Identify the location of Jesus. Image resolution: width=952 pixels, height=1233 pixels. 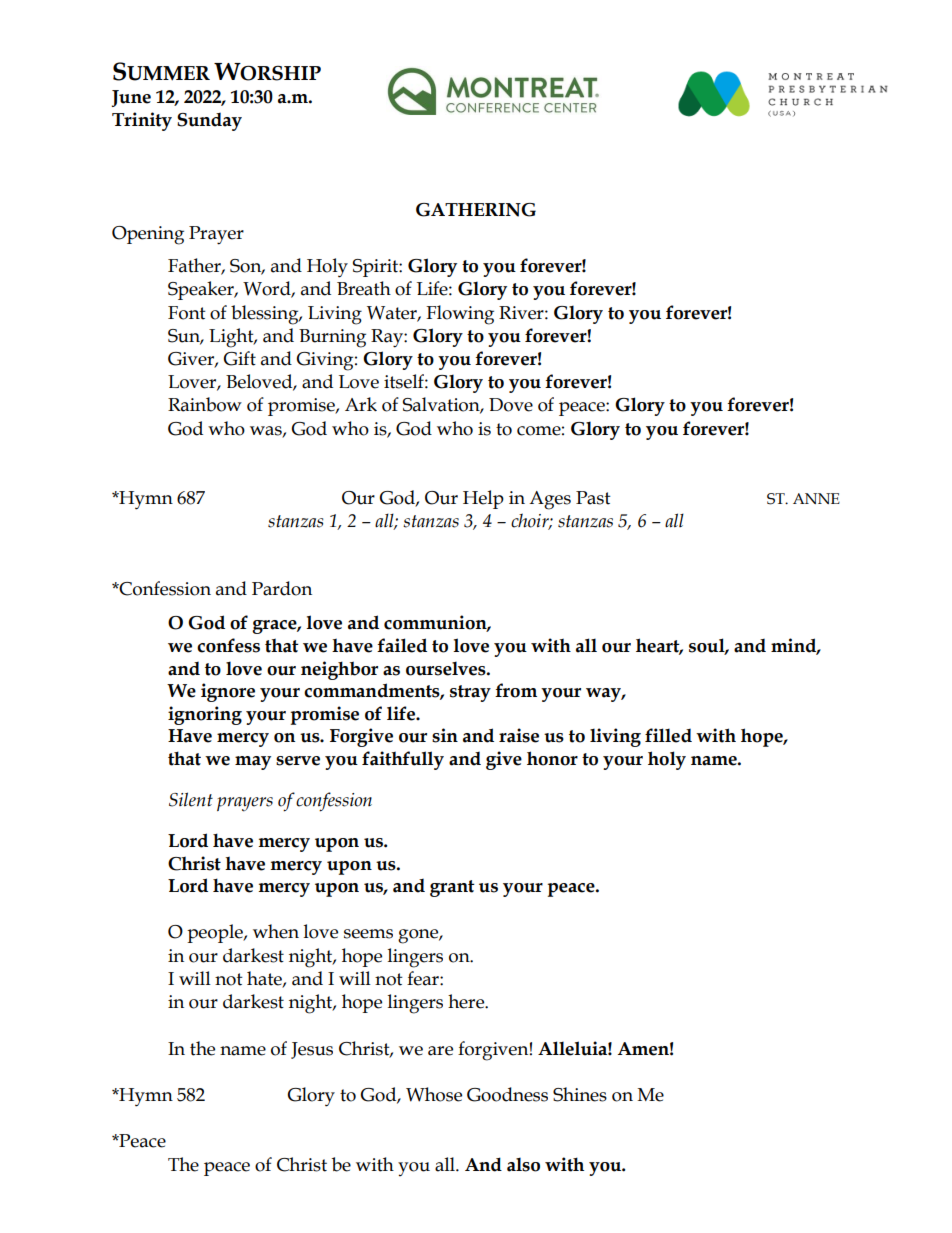
(312, 1050).
